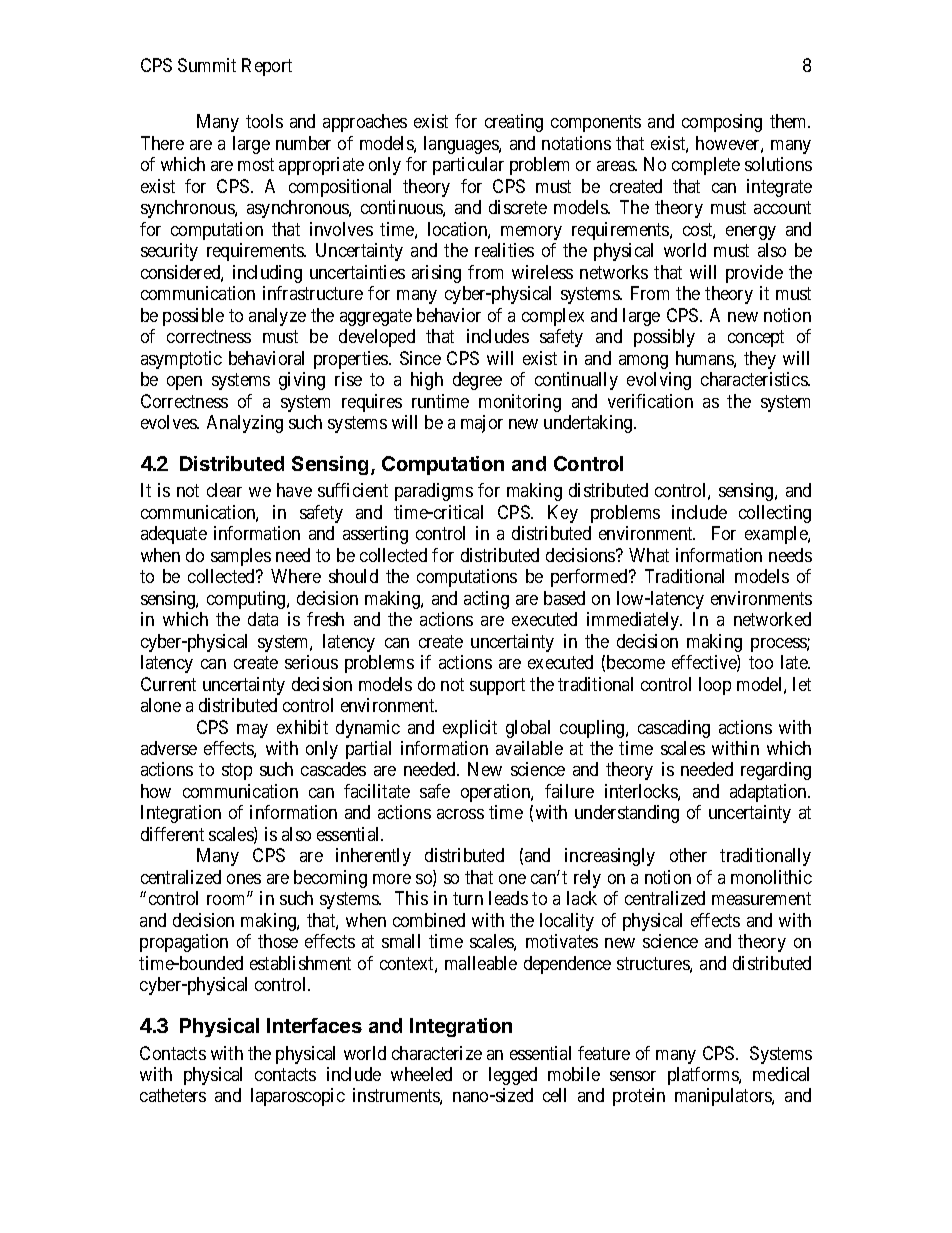 The image size is (952, 1233). I want to click on What, so click(649, 555).
